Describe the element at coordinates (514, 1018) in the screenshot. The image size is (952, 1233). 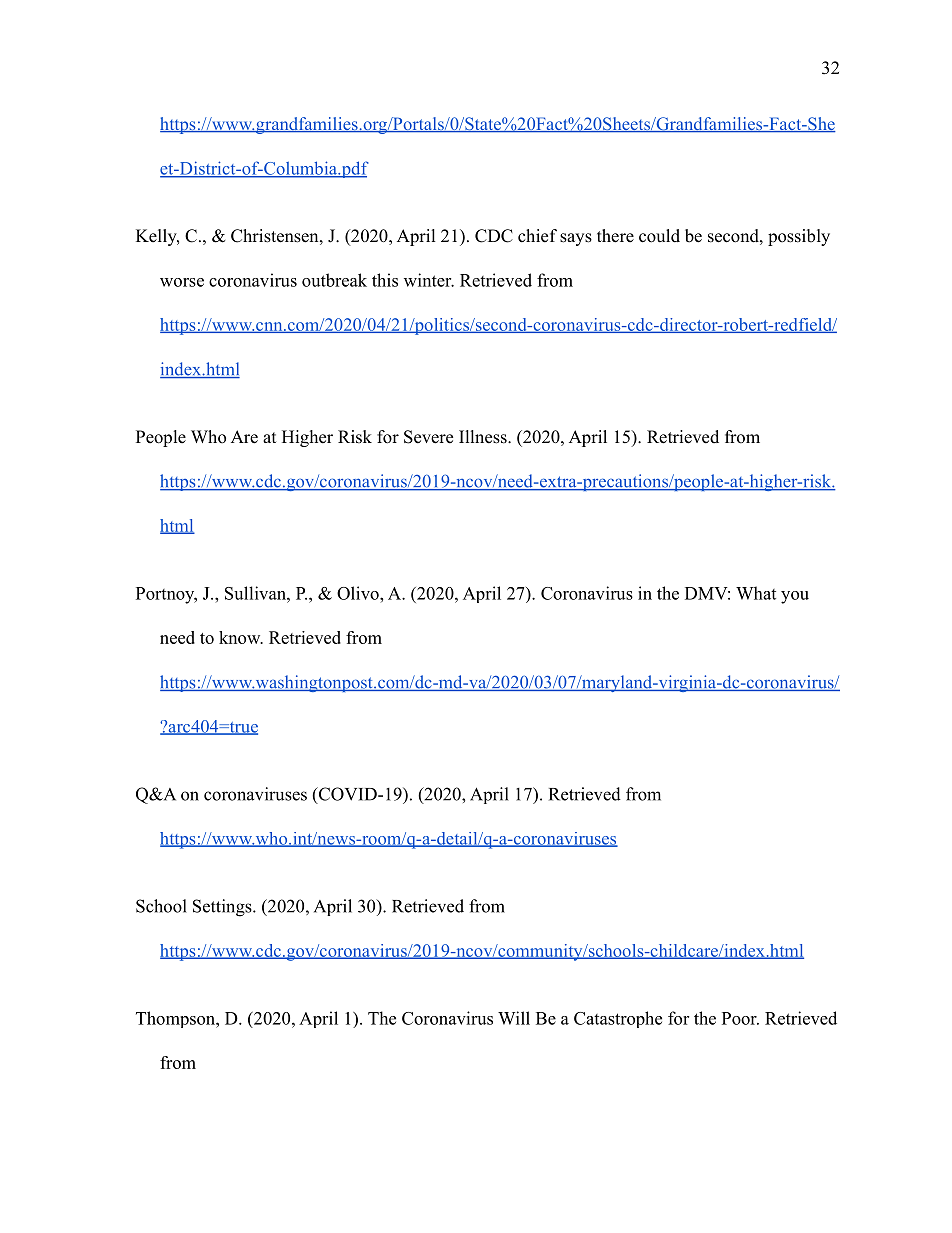
I see `Will` at that location.
